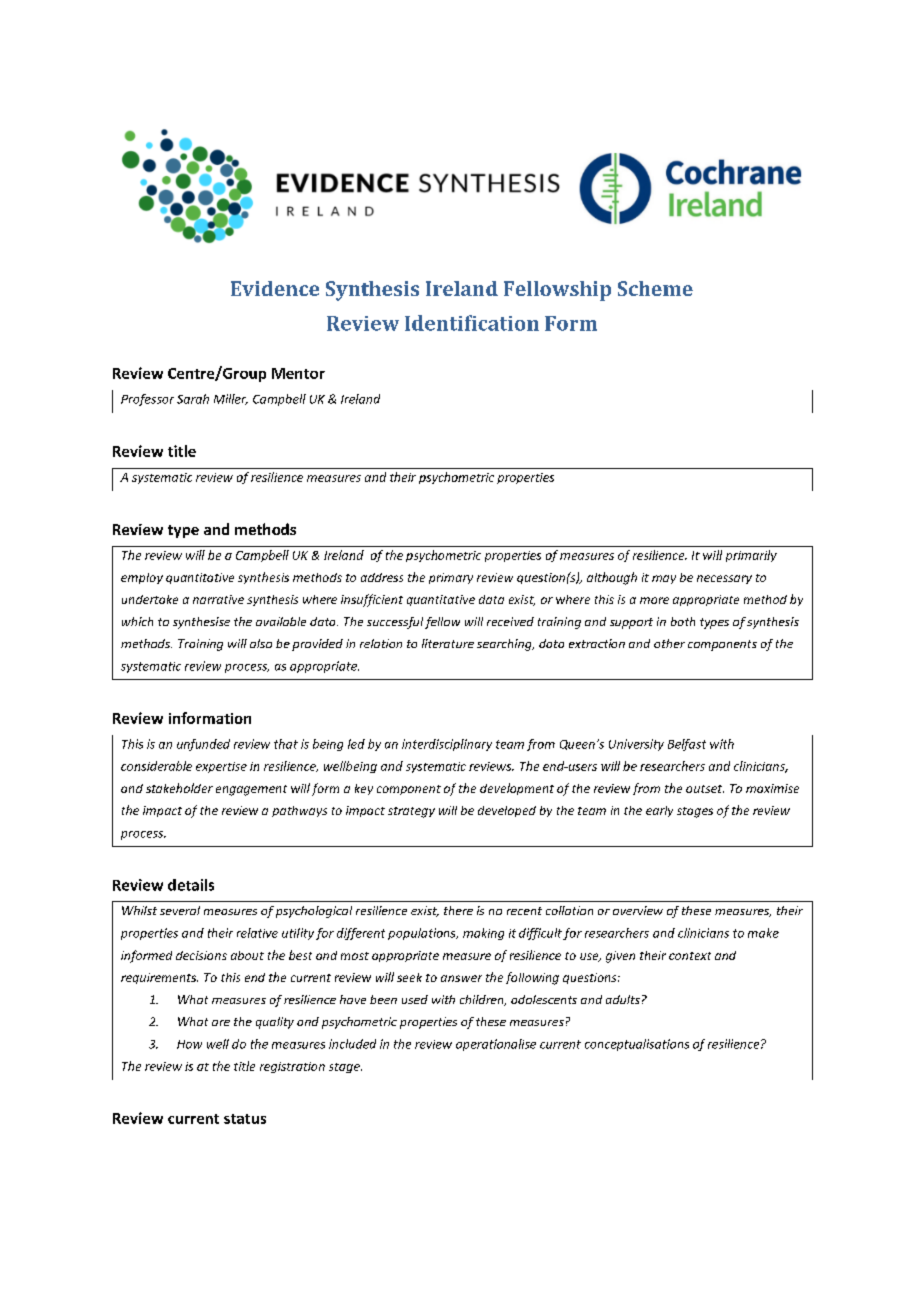 The height and width of the document is (1308, 924). I want to click on interdisciplinary, so click(447, 745).
